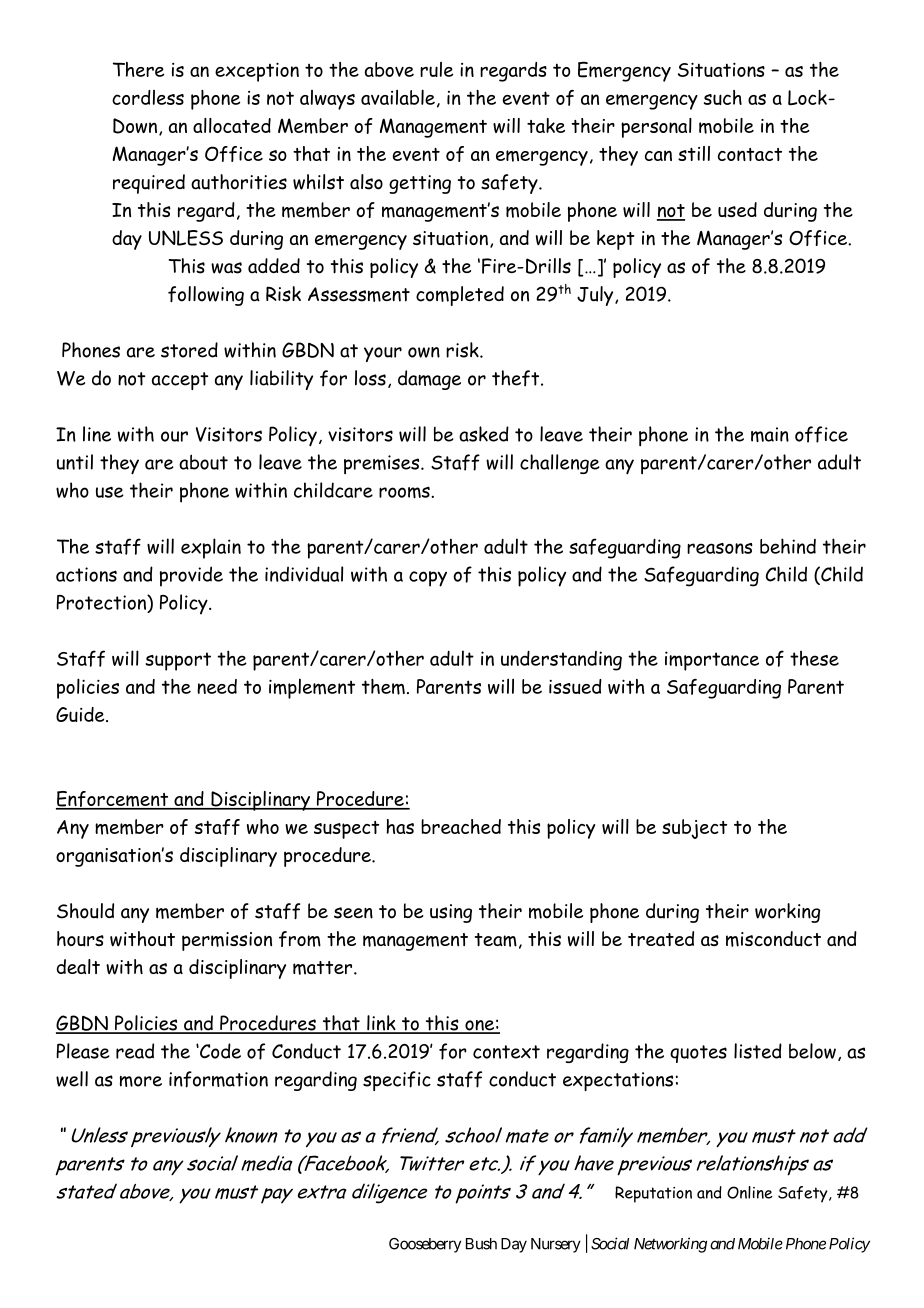 The width and height of the screenshot is (924, 1308). What do you see at coordinates (712, 661) in the screenshot?
I see `importance` at bounding box center [712, 661].
